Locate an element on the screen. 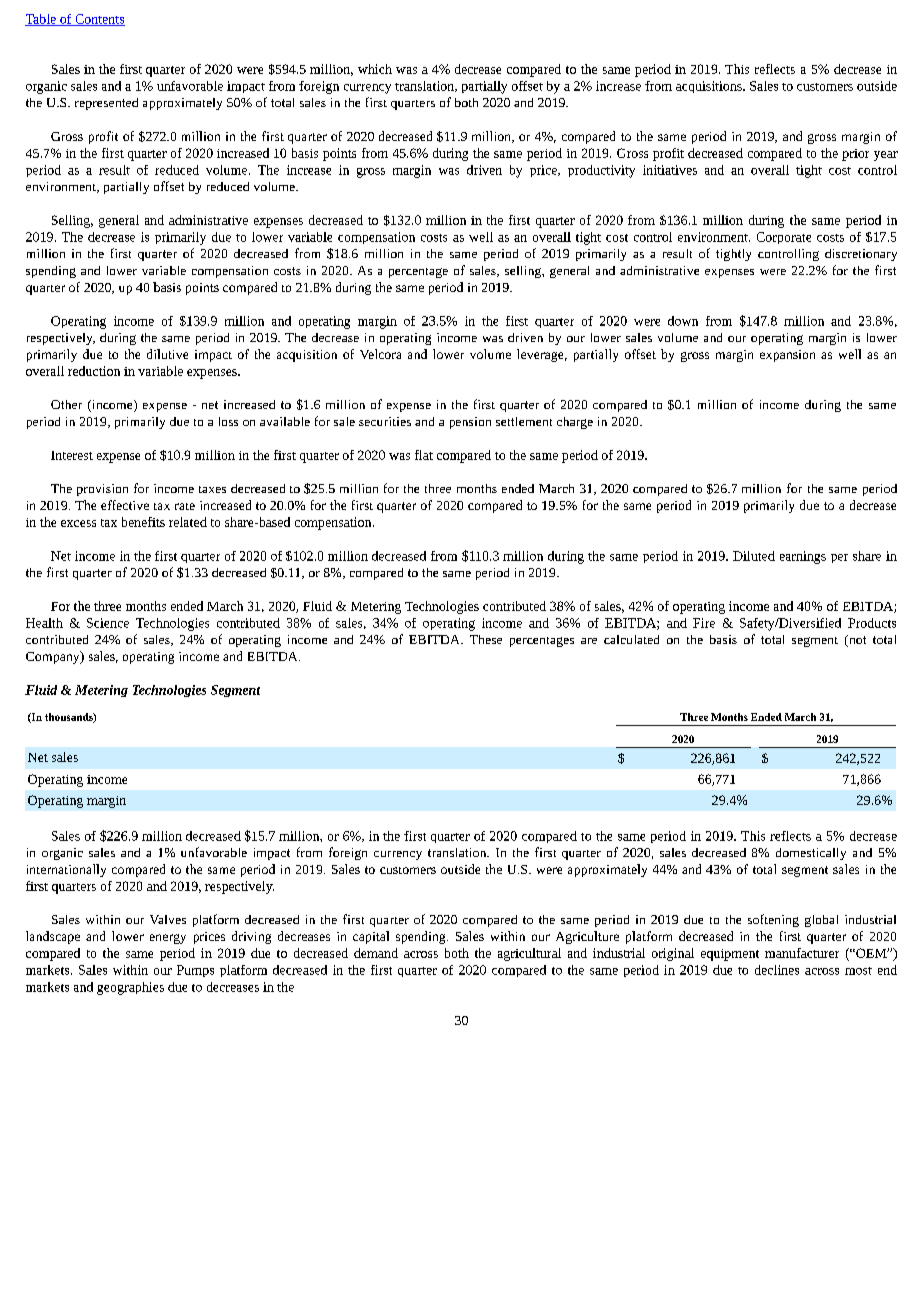  flat is located at coordinates (424, 455).
